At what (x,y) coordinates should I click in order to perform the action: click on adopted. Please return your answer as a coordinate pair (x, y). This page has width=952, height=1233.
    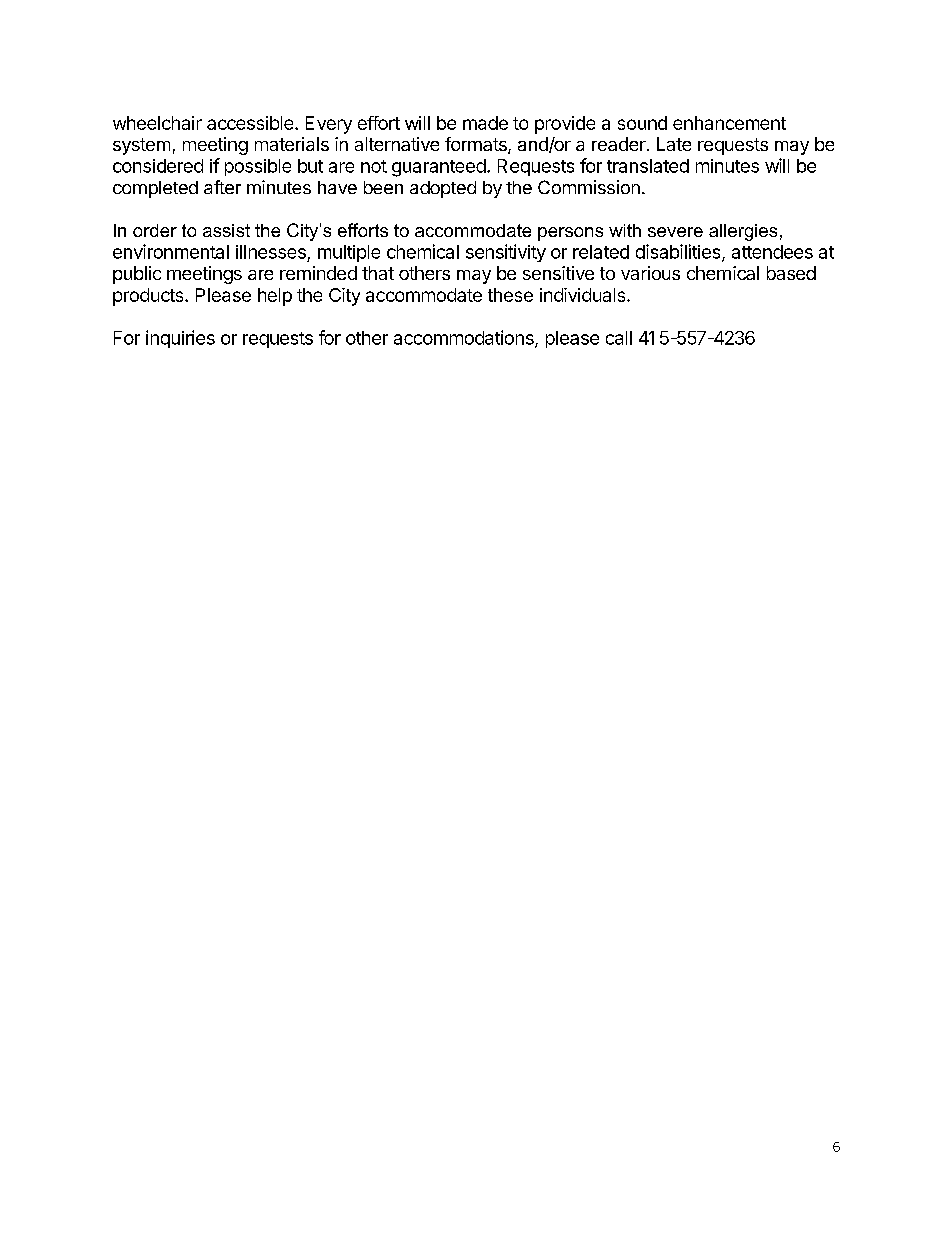
    Looking at the image, I should click on (443, 189).
